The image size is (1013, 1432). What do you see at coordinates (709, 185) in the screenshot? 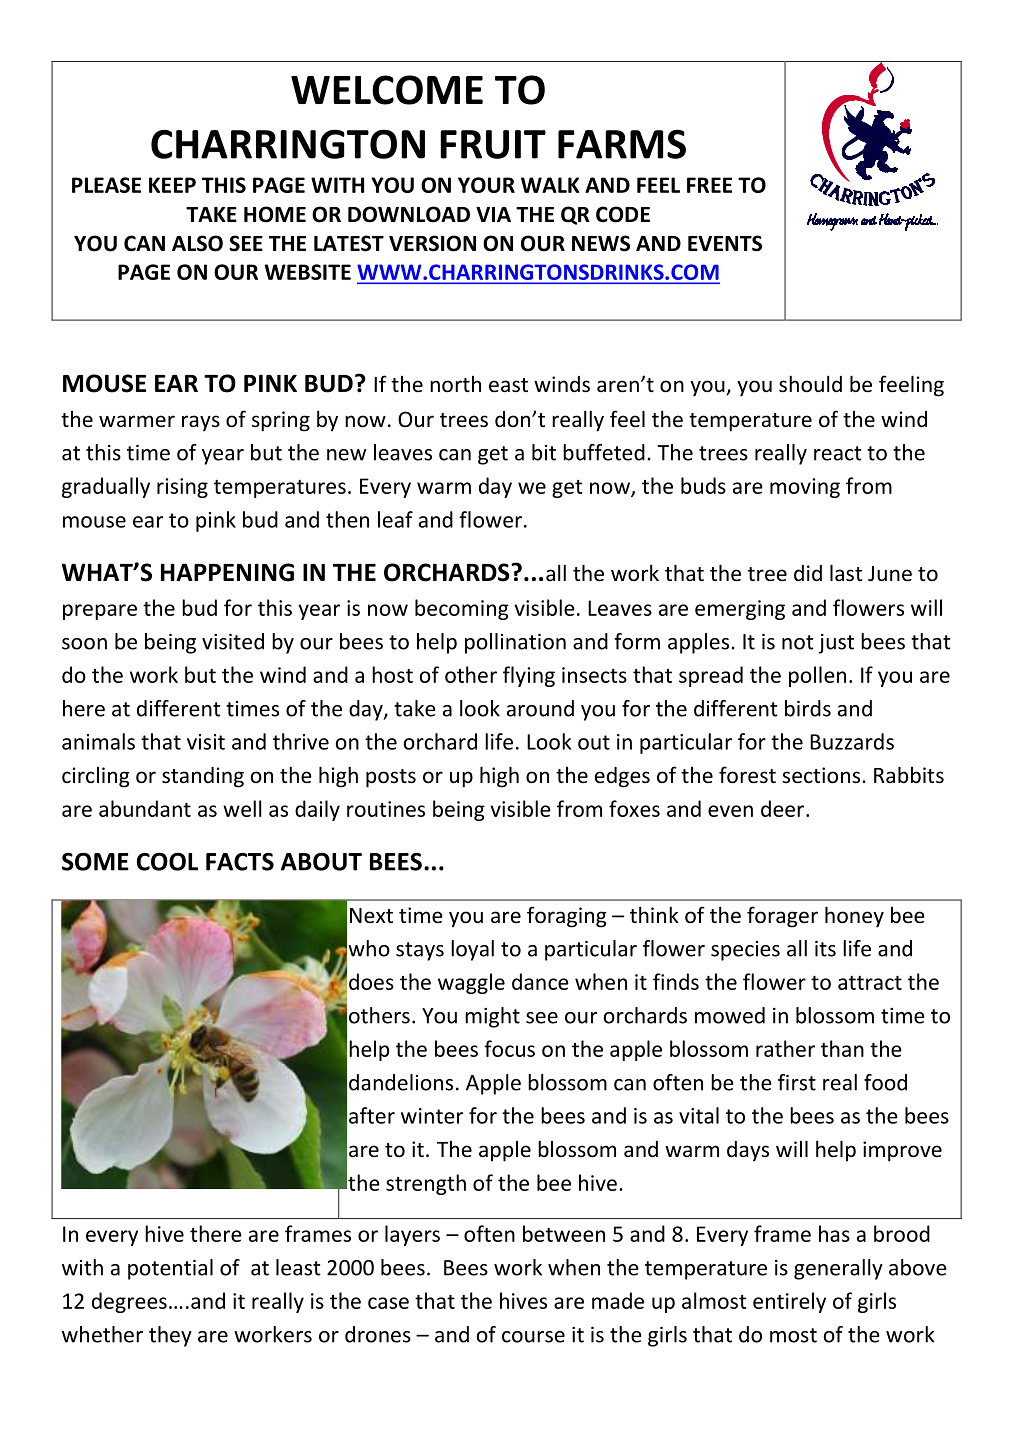
I see `FREE` at bounding box center [709, 185].
